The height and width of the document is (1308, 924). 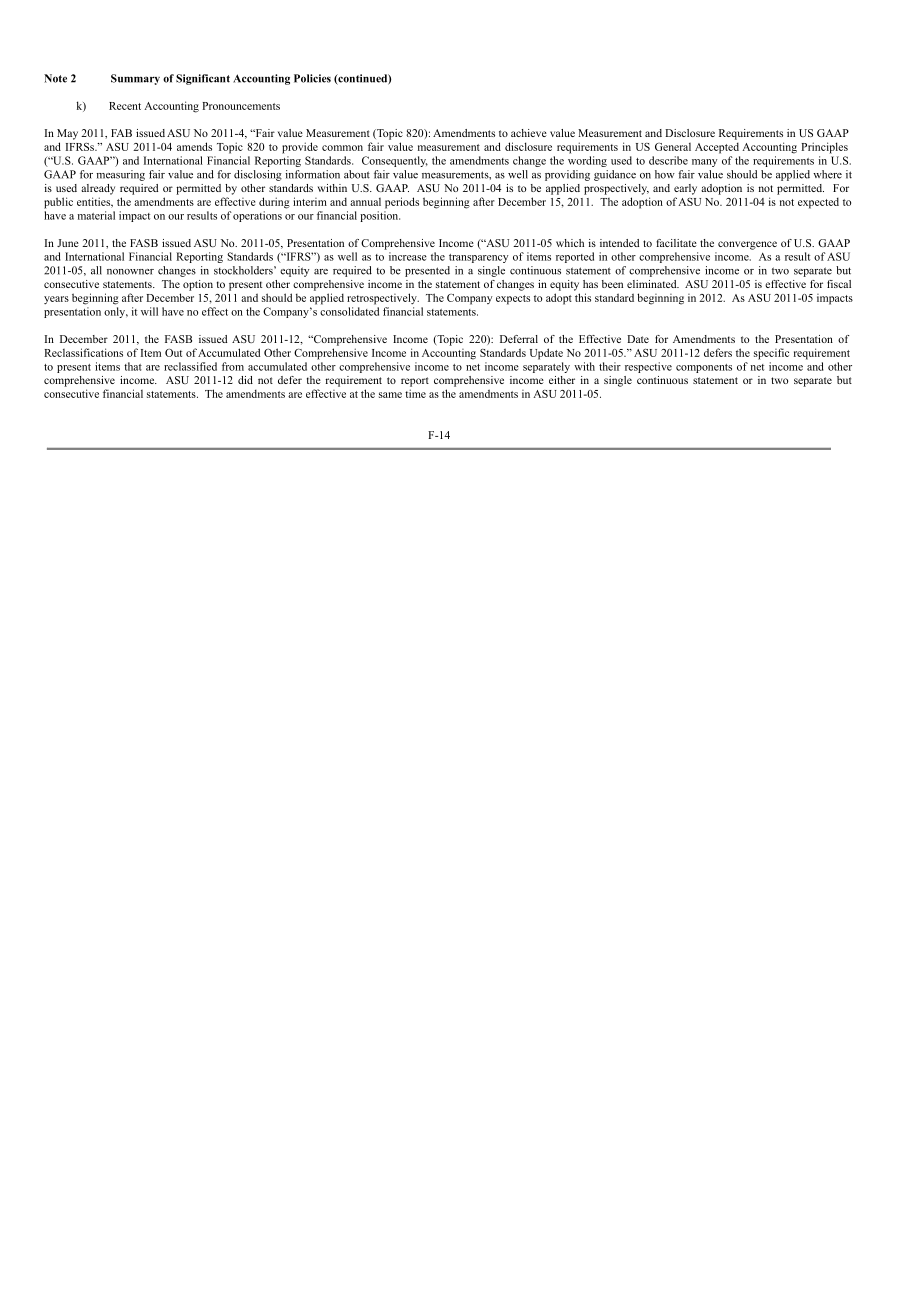 I want to click on convergence, so click(x=747, y=245).
